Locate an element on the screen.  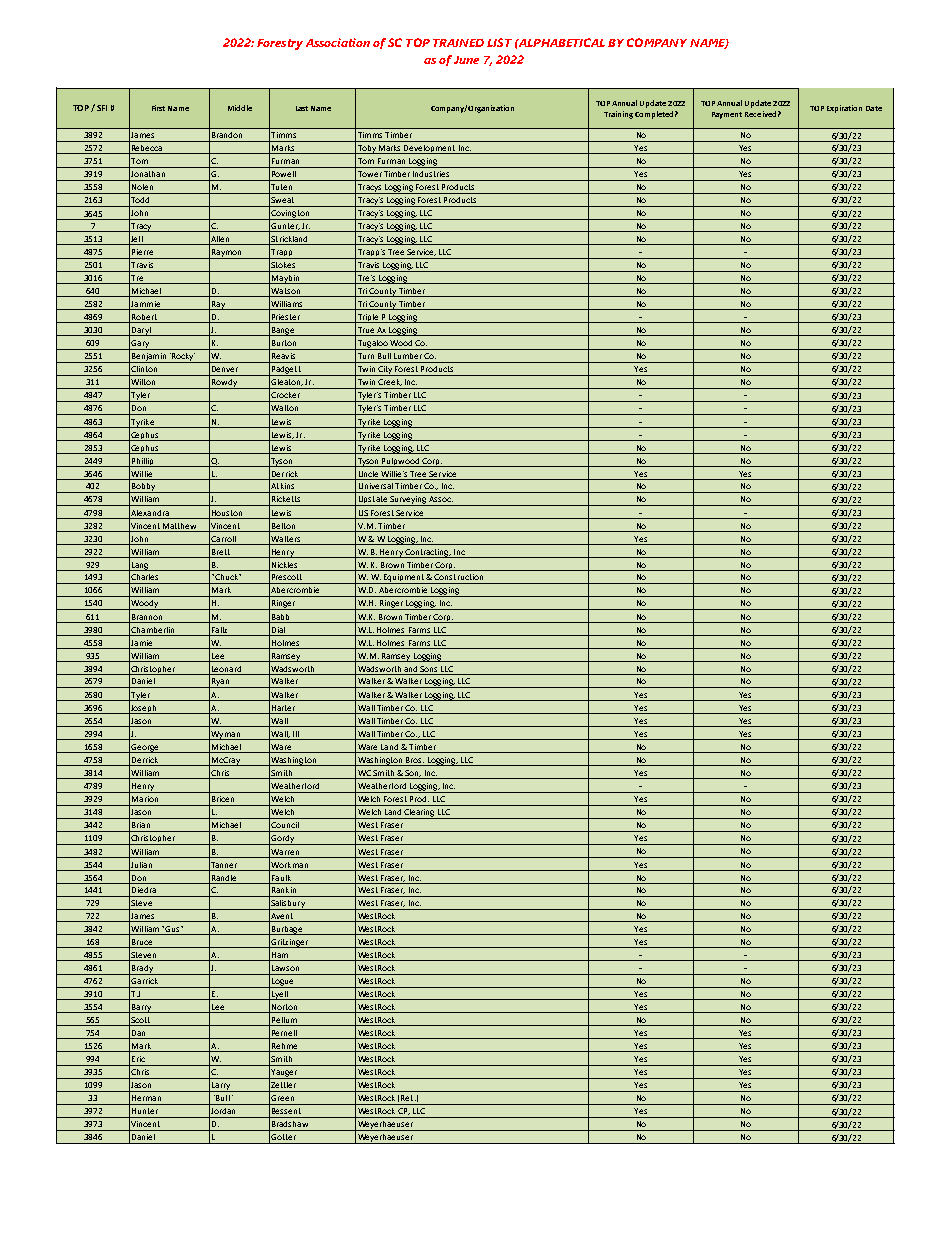
June is located at coordinates (466, 60).
